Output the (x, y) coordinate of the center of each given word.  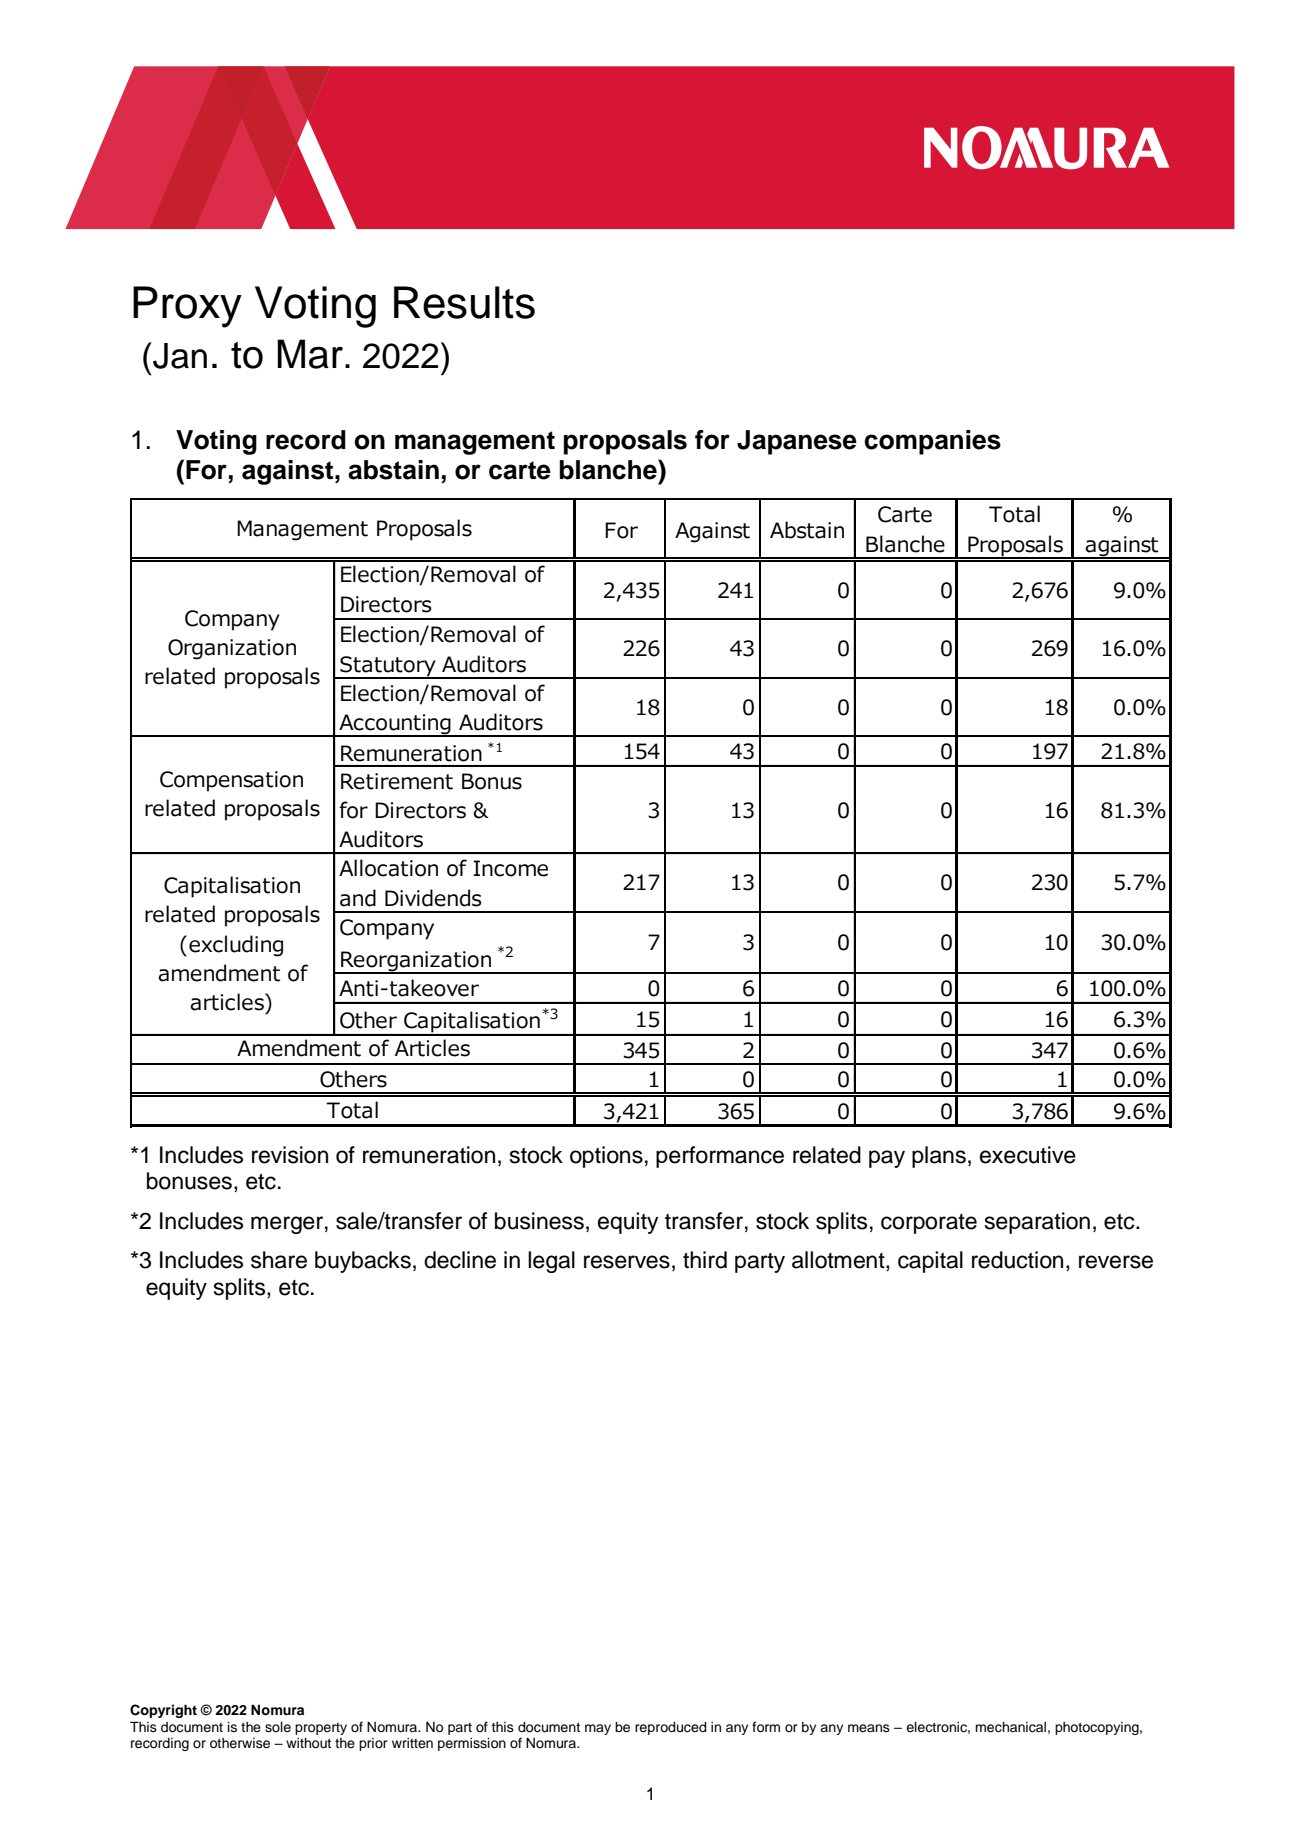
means (869, 1728)
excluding (236, 946)
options (606, 1157)
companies (932, 442)
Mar (310, 354)
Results (464, 302)
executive (1028, 1155)
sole (278, 1727)
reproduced (671, 1728)
